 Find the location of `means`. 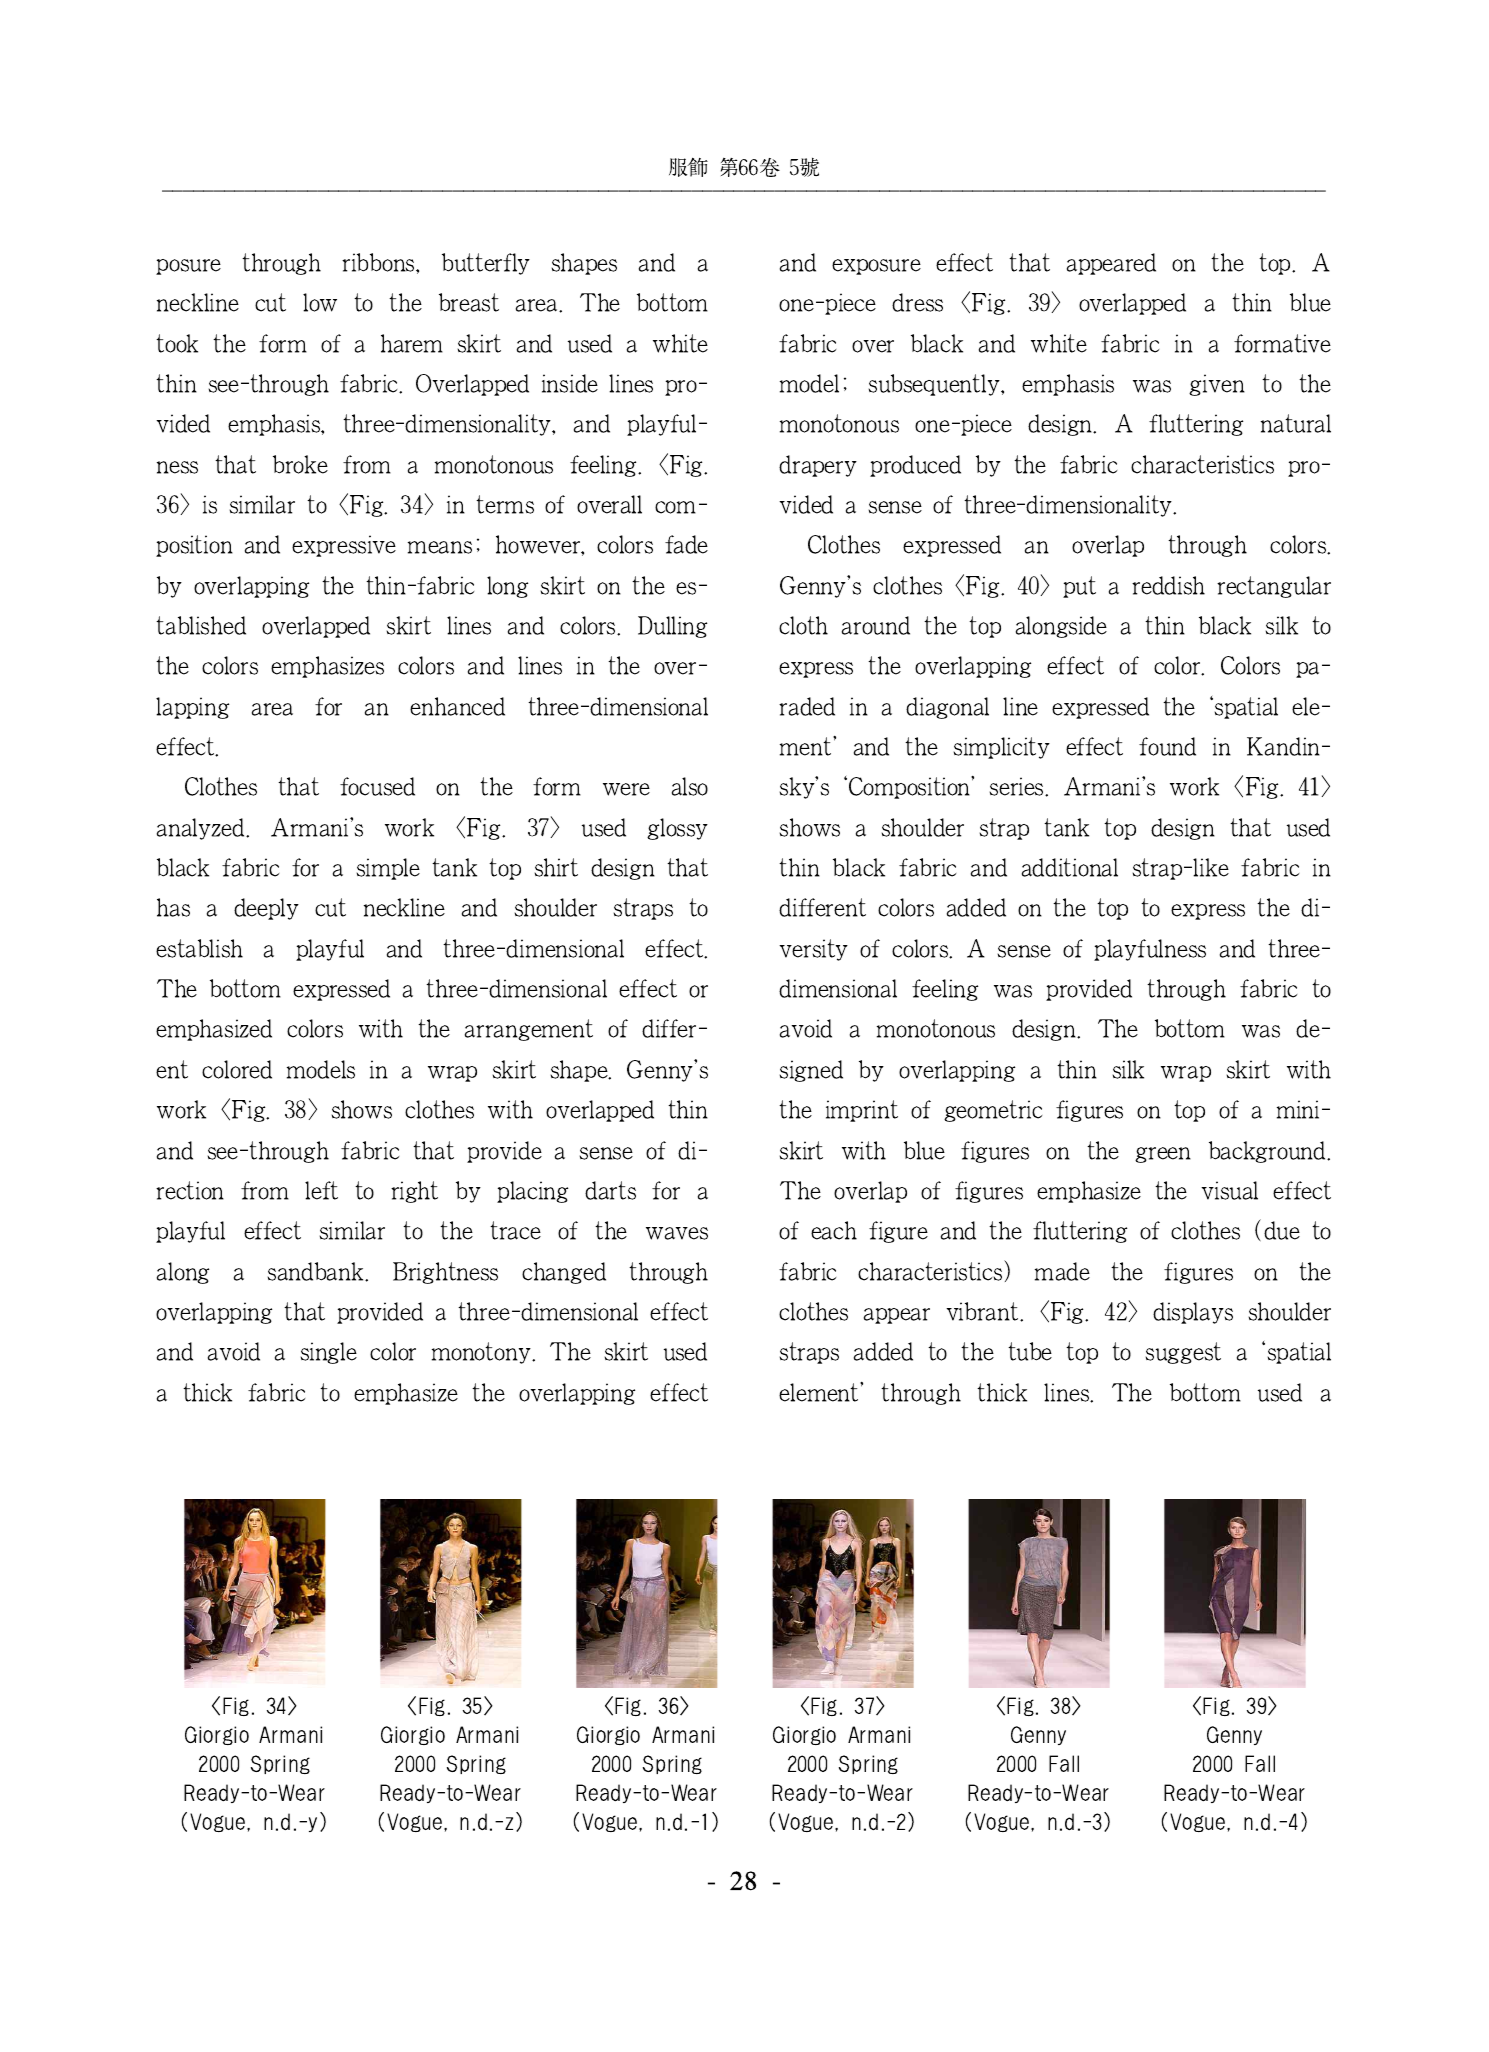

means is located at coordinates (444, 546).
